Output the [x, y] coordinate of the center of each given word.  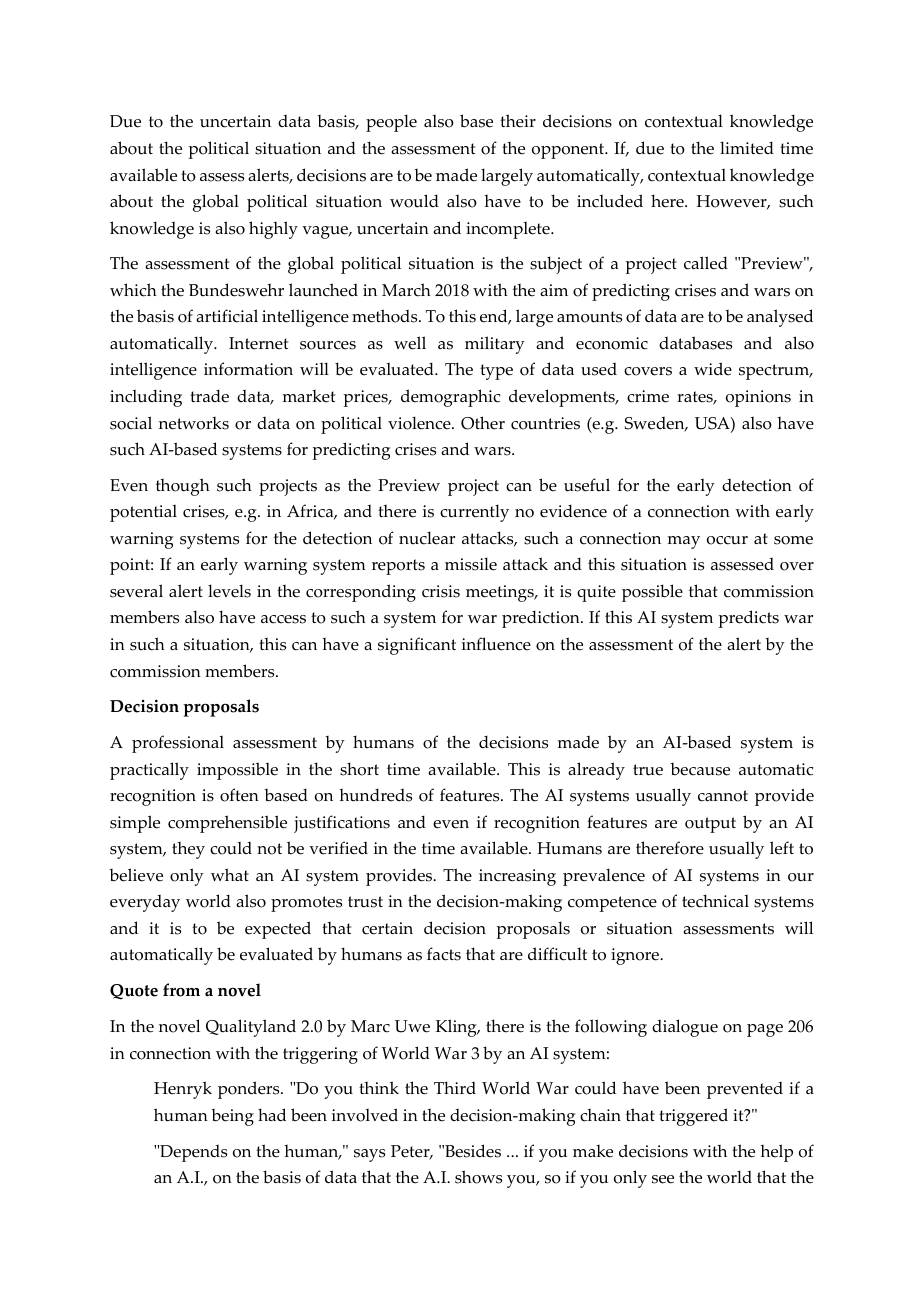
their [518, 121]
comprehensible [227, 824]
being [232, 1117]
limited [747, 148]
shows [478, 1177]
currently [474, 513]
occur [727, 540]
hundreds [375, 795]
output [710, 825]
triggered [693, 1117]
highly [273, 230]
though [183, 487]
